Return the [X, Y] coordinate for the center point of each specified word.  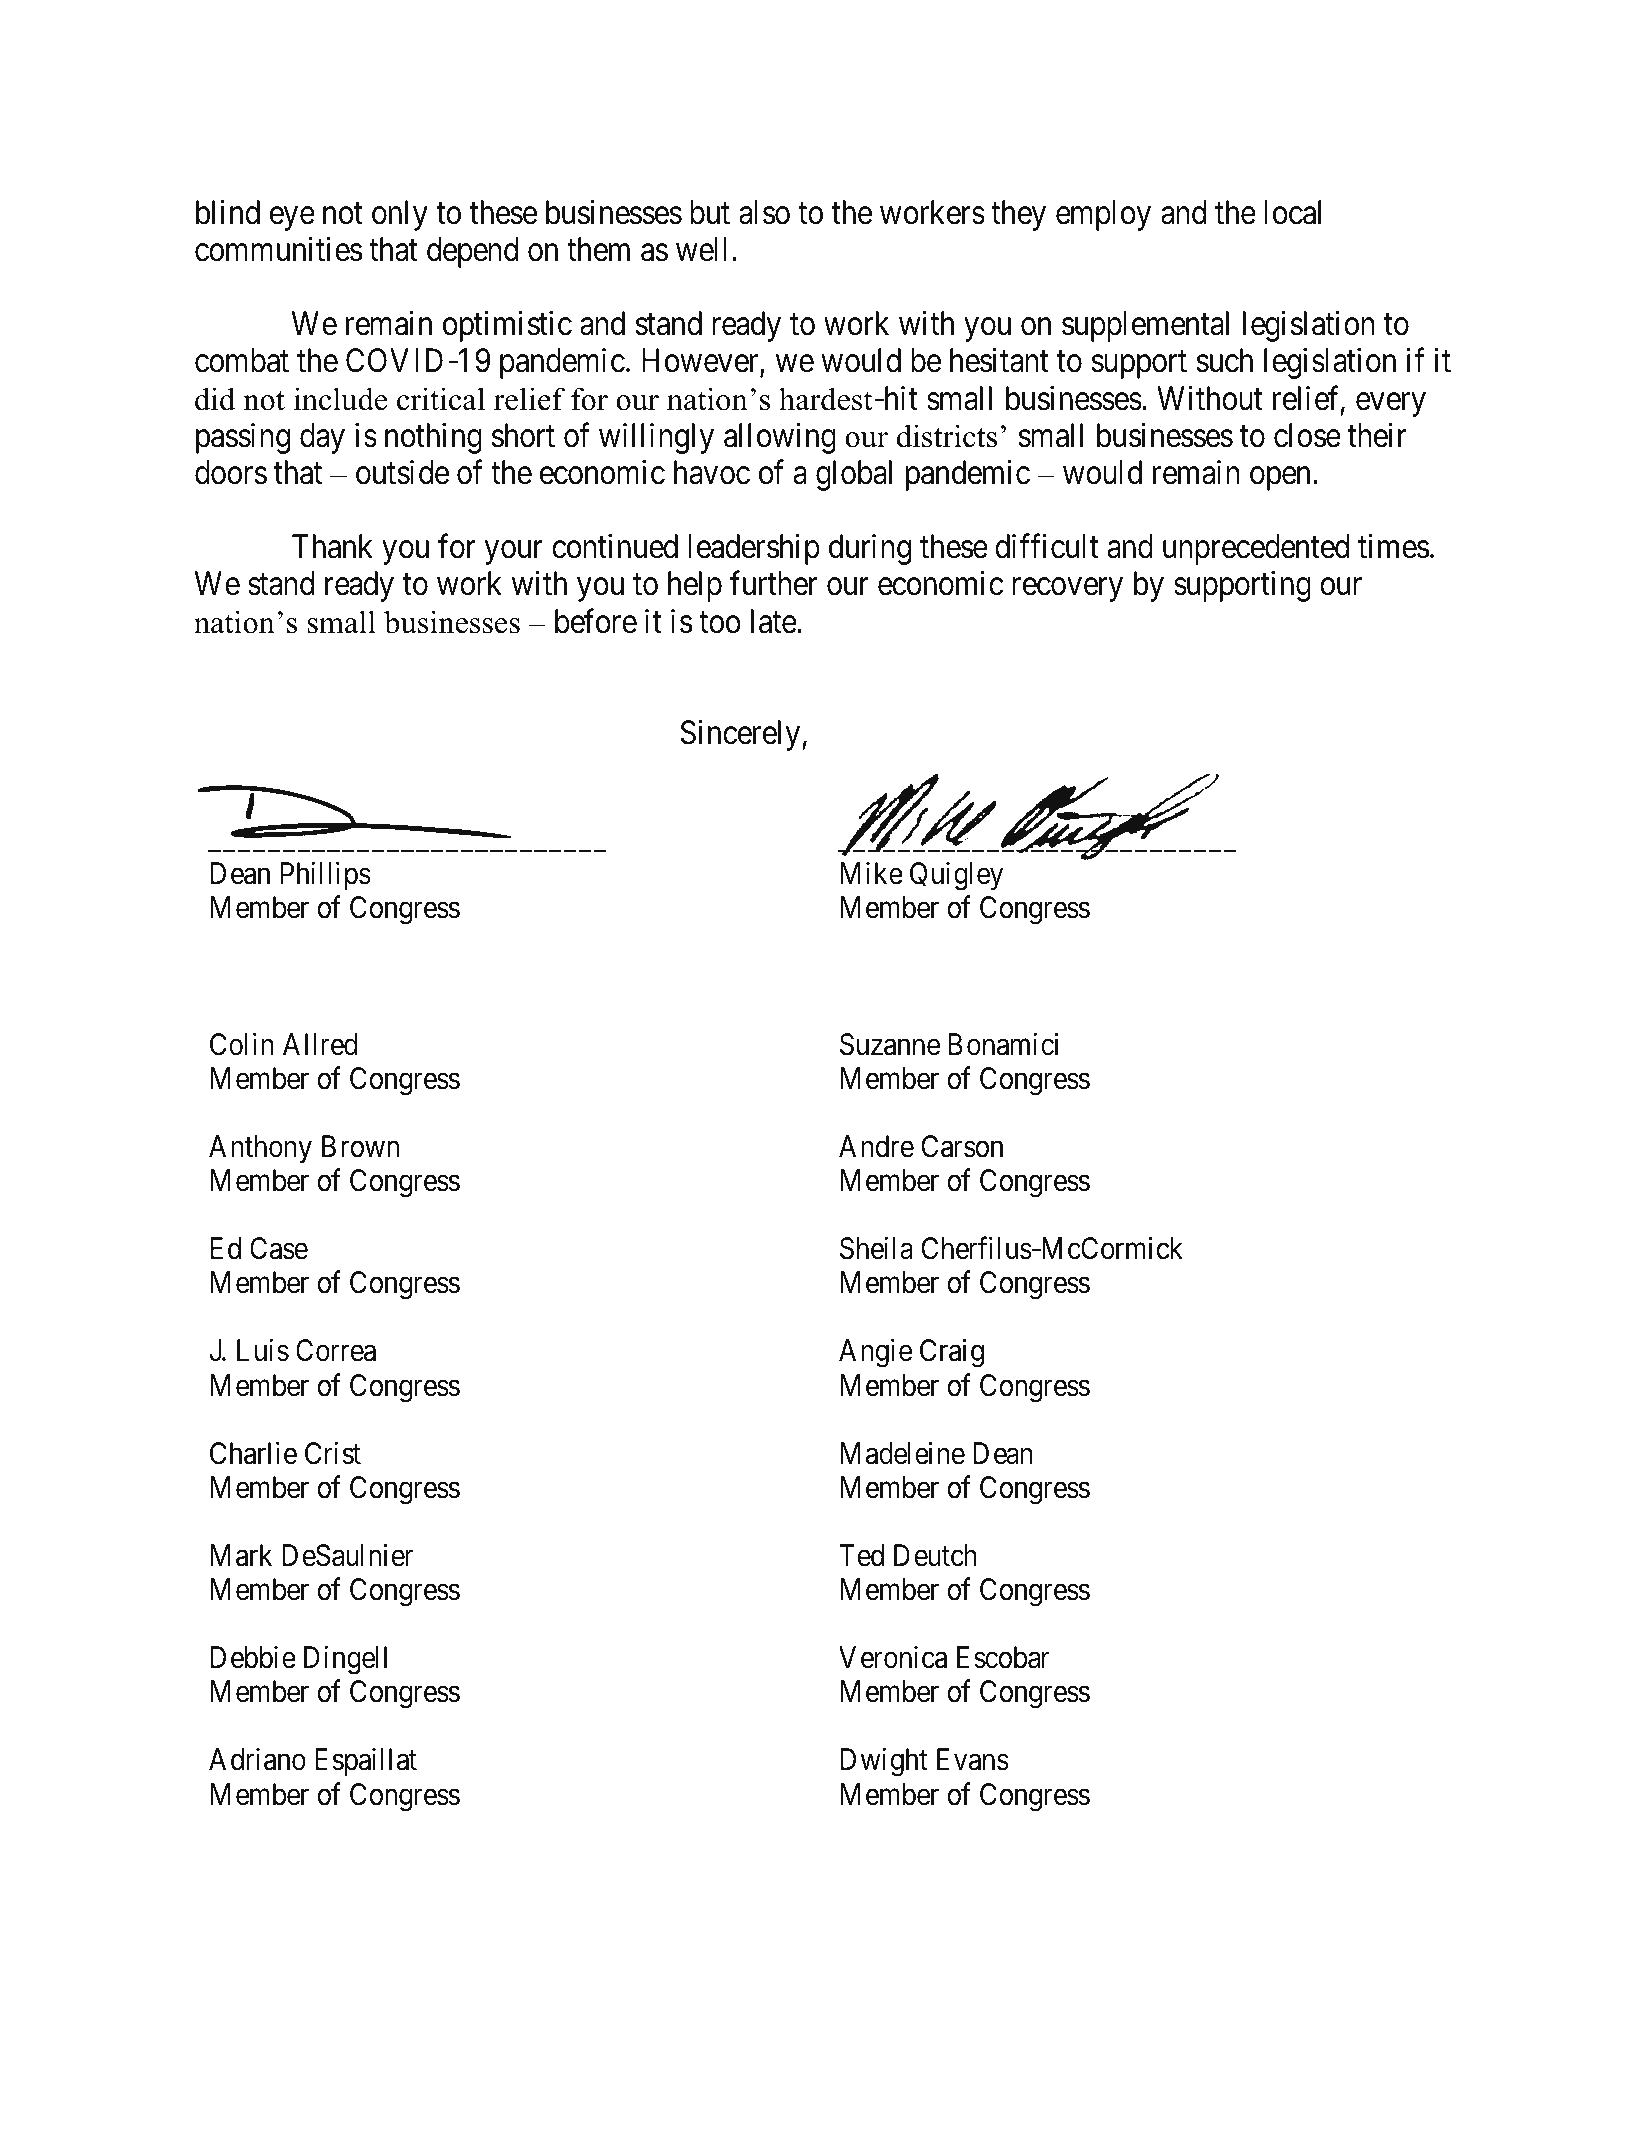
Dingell [345, 1660]
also [764, 212]
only [400, 215]
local [1292, 212]
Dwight [884, 1762]
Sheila [876, 1248]
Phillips [326, 876]
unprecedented [1256, 549]
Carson [962, 1146]
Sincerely [741, 735]
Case [279, 1248]
